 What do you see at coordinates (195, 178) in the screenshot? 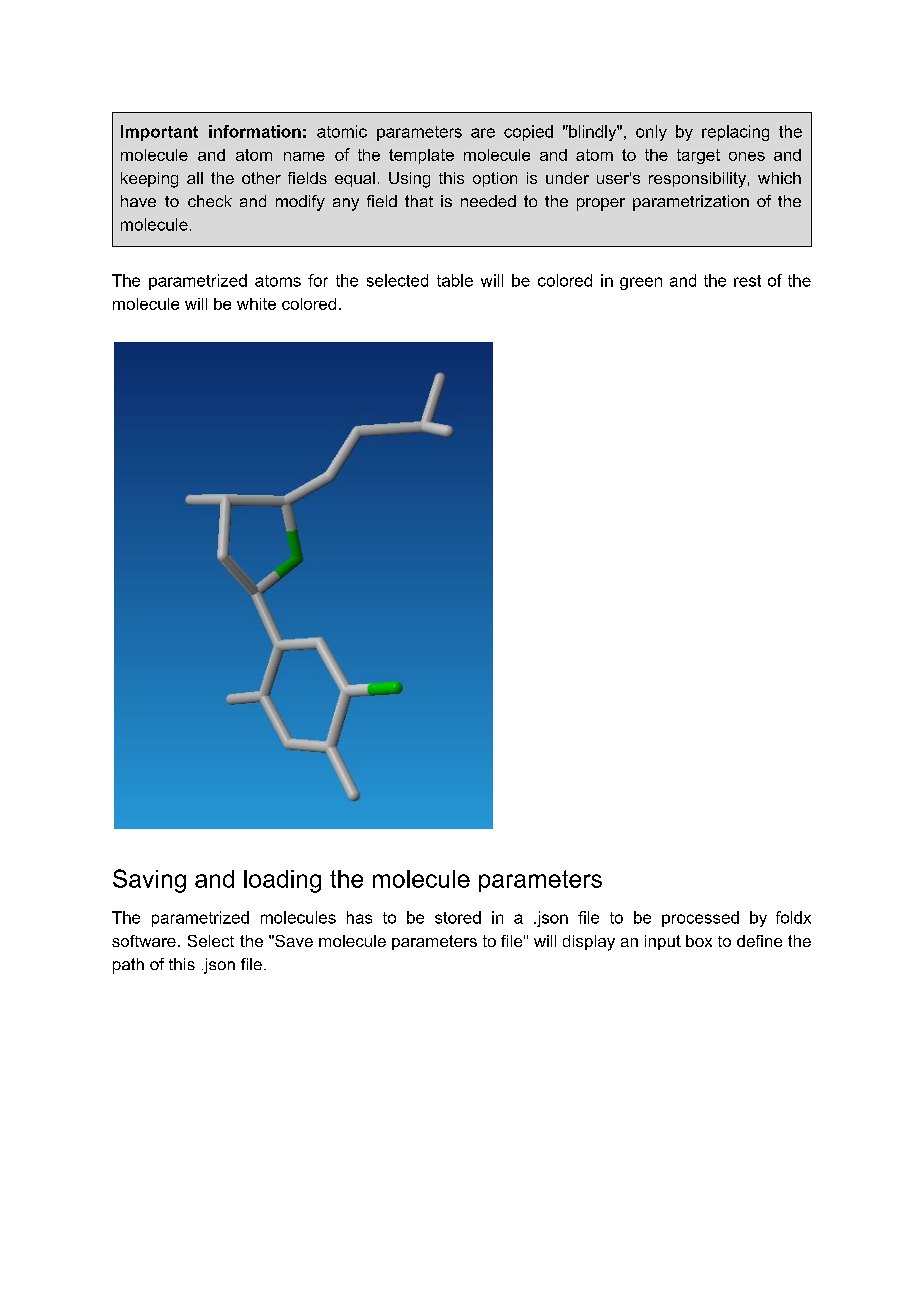
I see `all` at bounding box center [195, 178].
